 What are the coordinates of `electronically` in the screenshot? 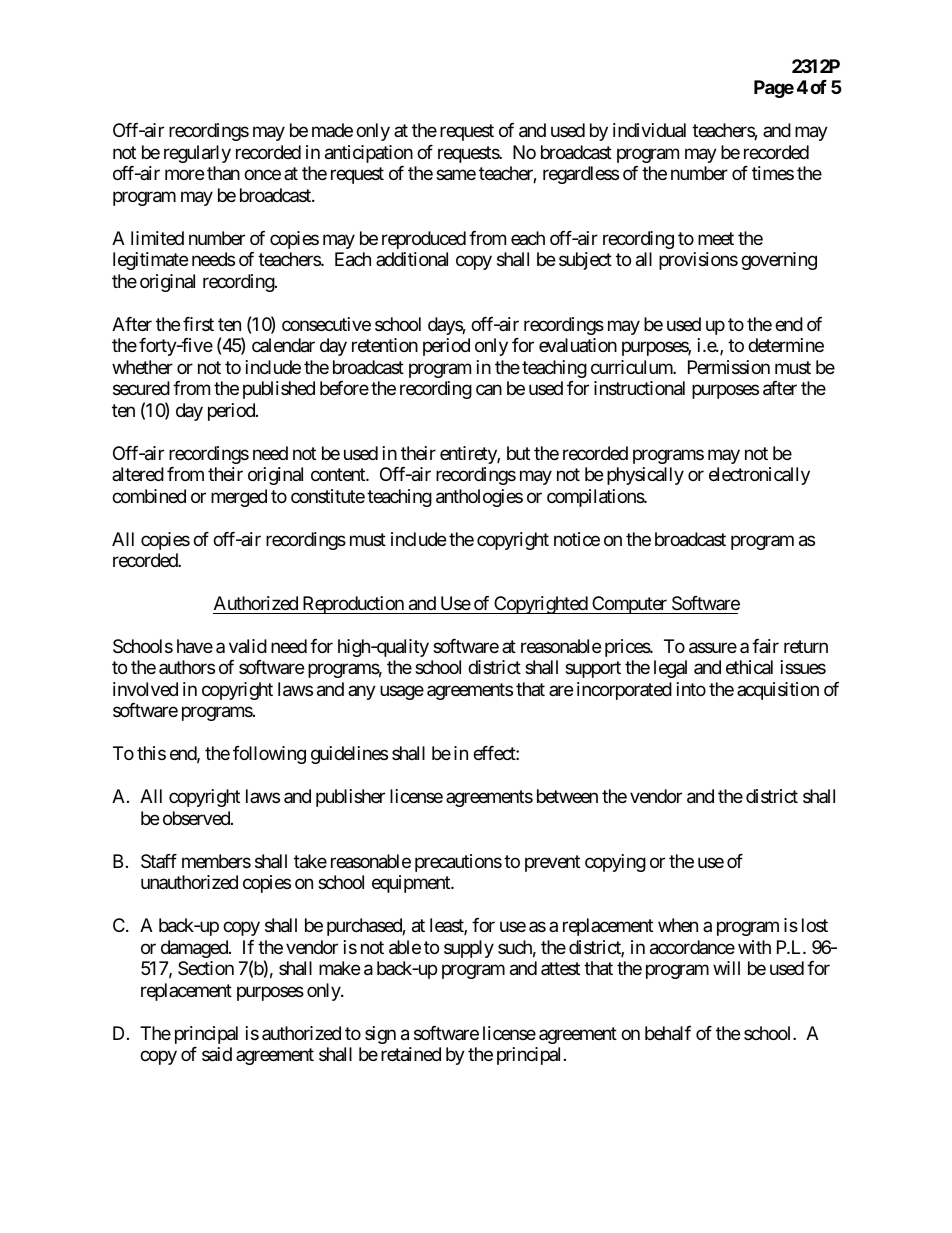 It's located at (759, 476).
